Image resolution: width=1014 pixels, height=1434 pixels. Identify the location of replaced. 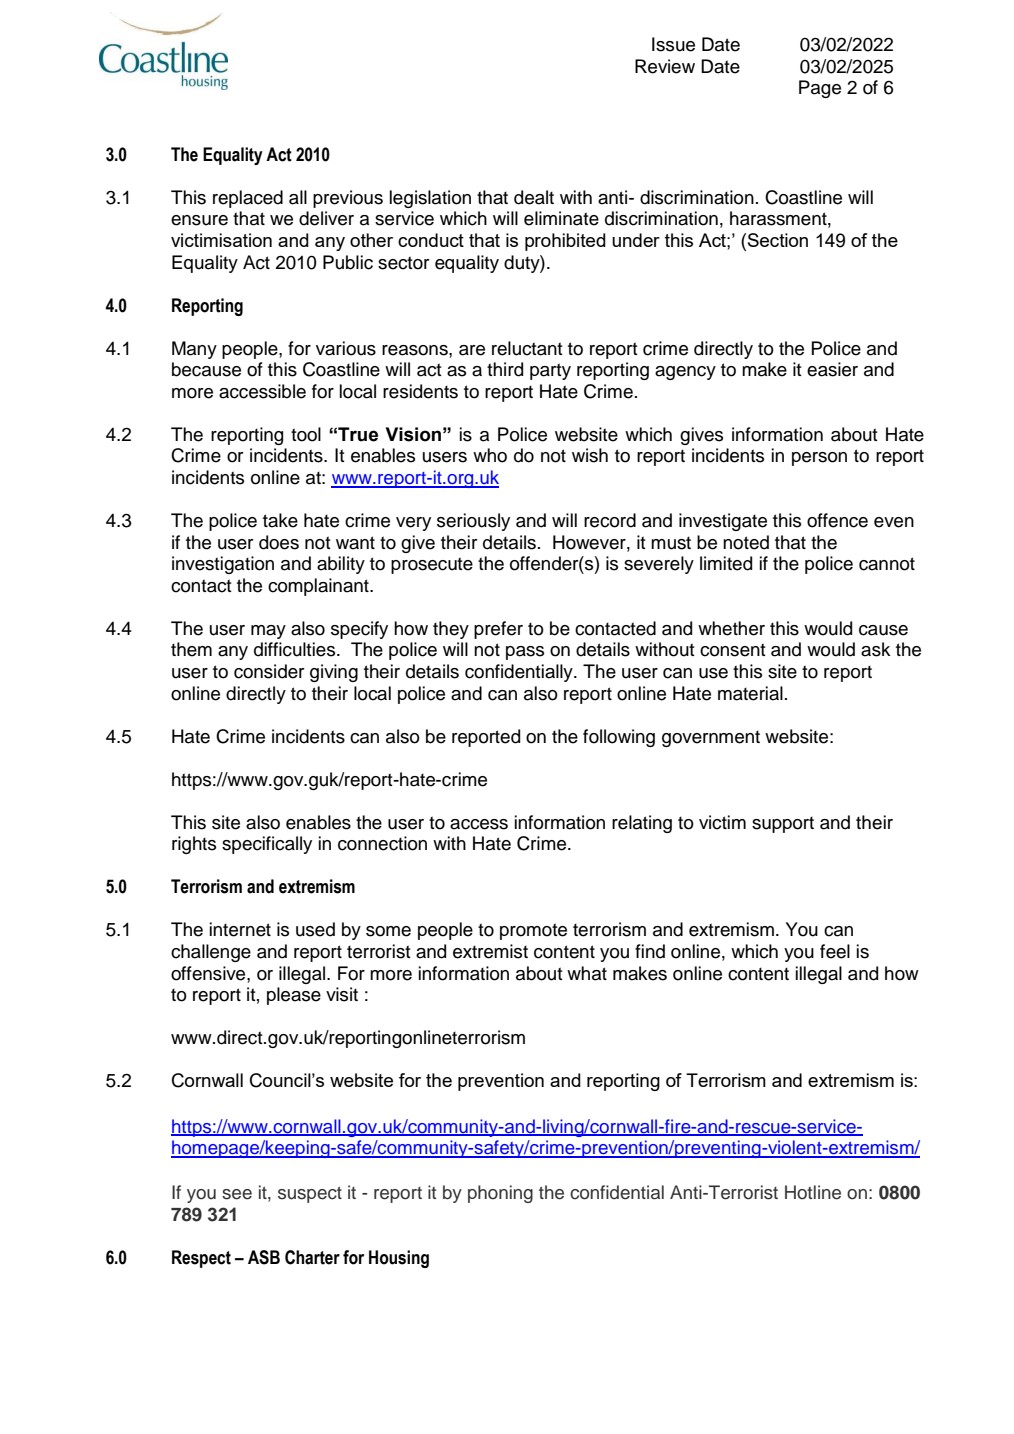
(248, 199).
